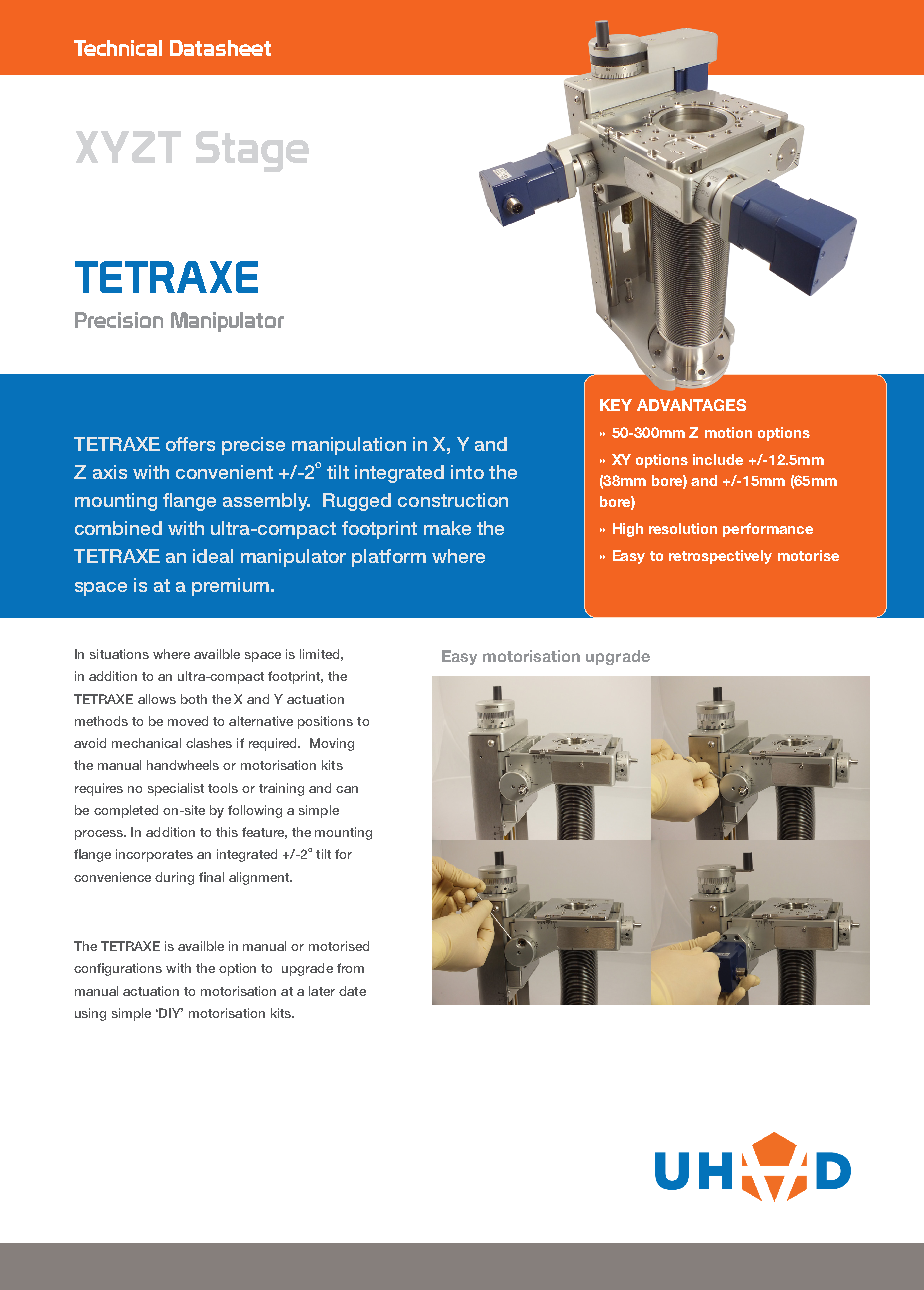 The height and width of the image is (1290, 924). I want to click on DIY, so click(171, 1013).
